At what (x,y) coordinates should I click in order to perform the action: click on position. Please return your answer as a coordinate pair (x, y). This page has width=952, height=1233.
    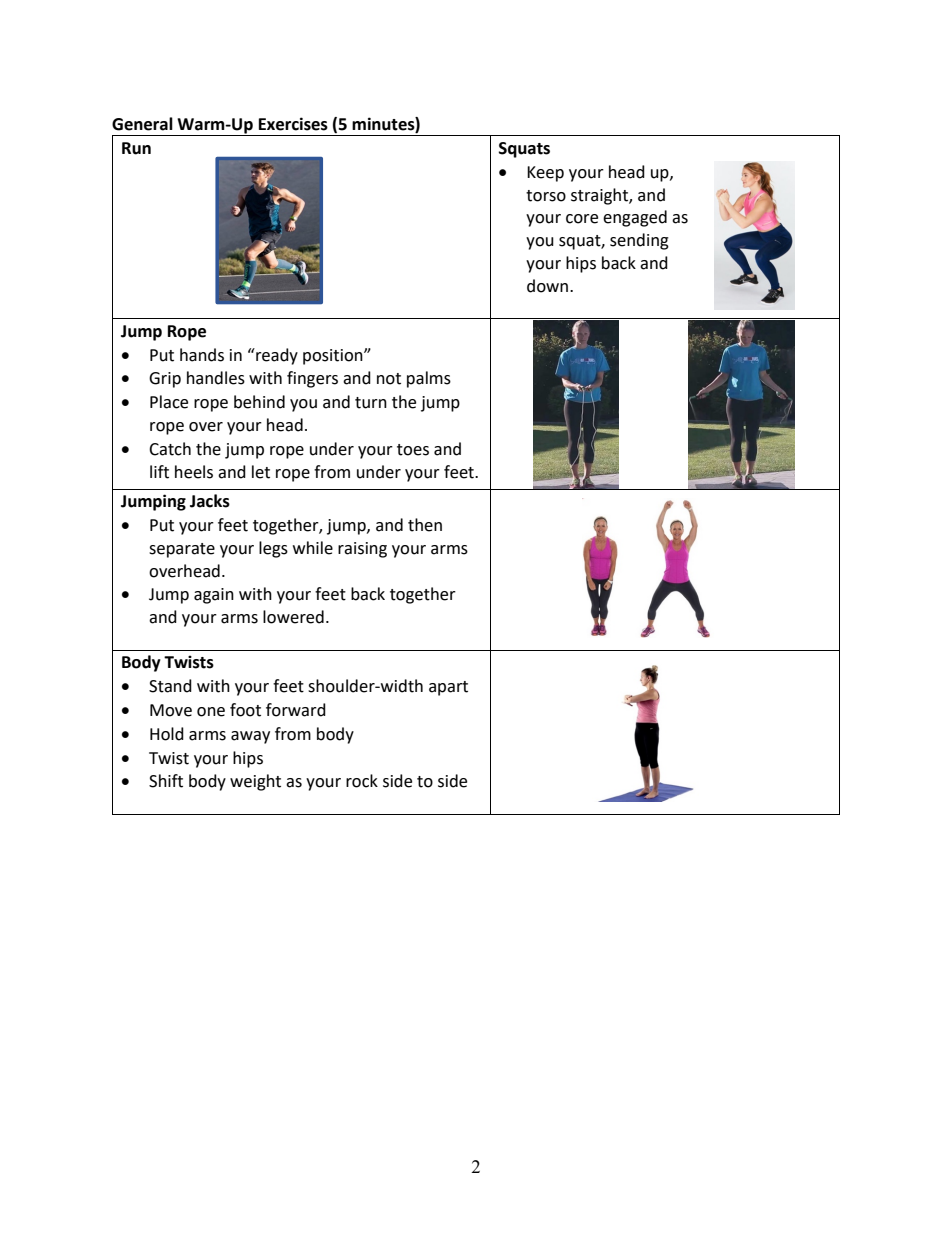
    Looking at the image, I should click on (334, 357).
